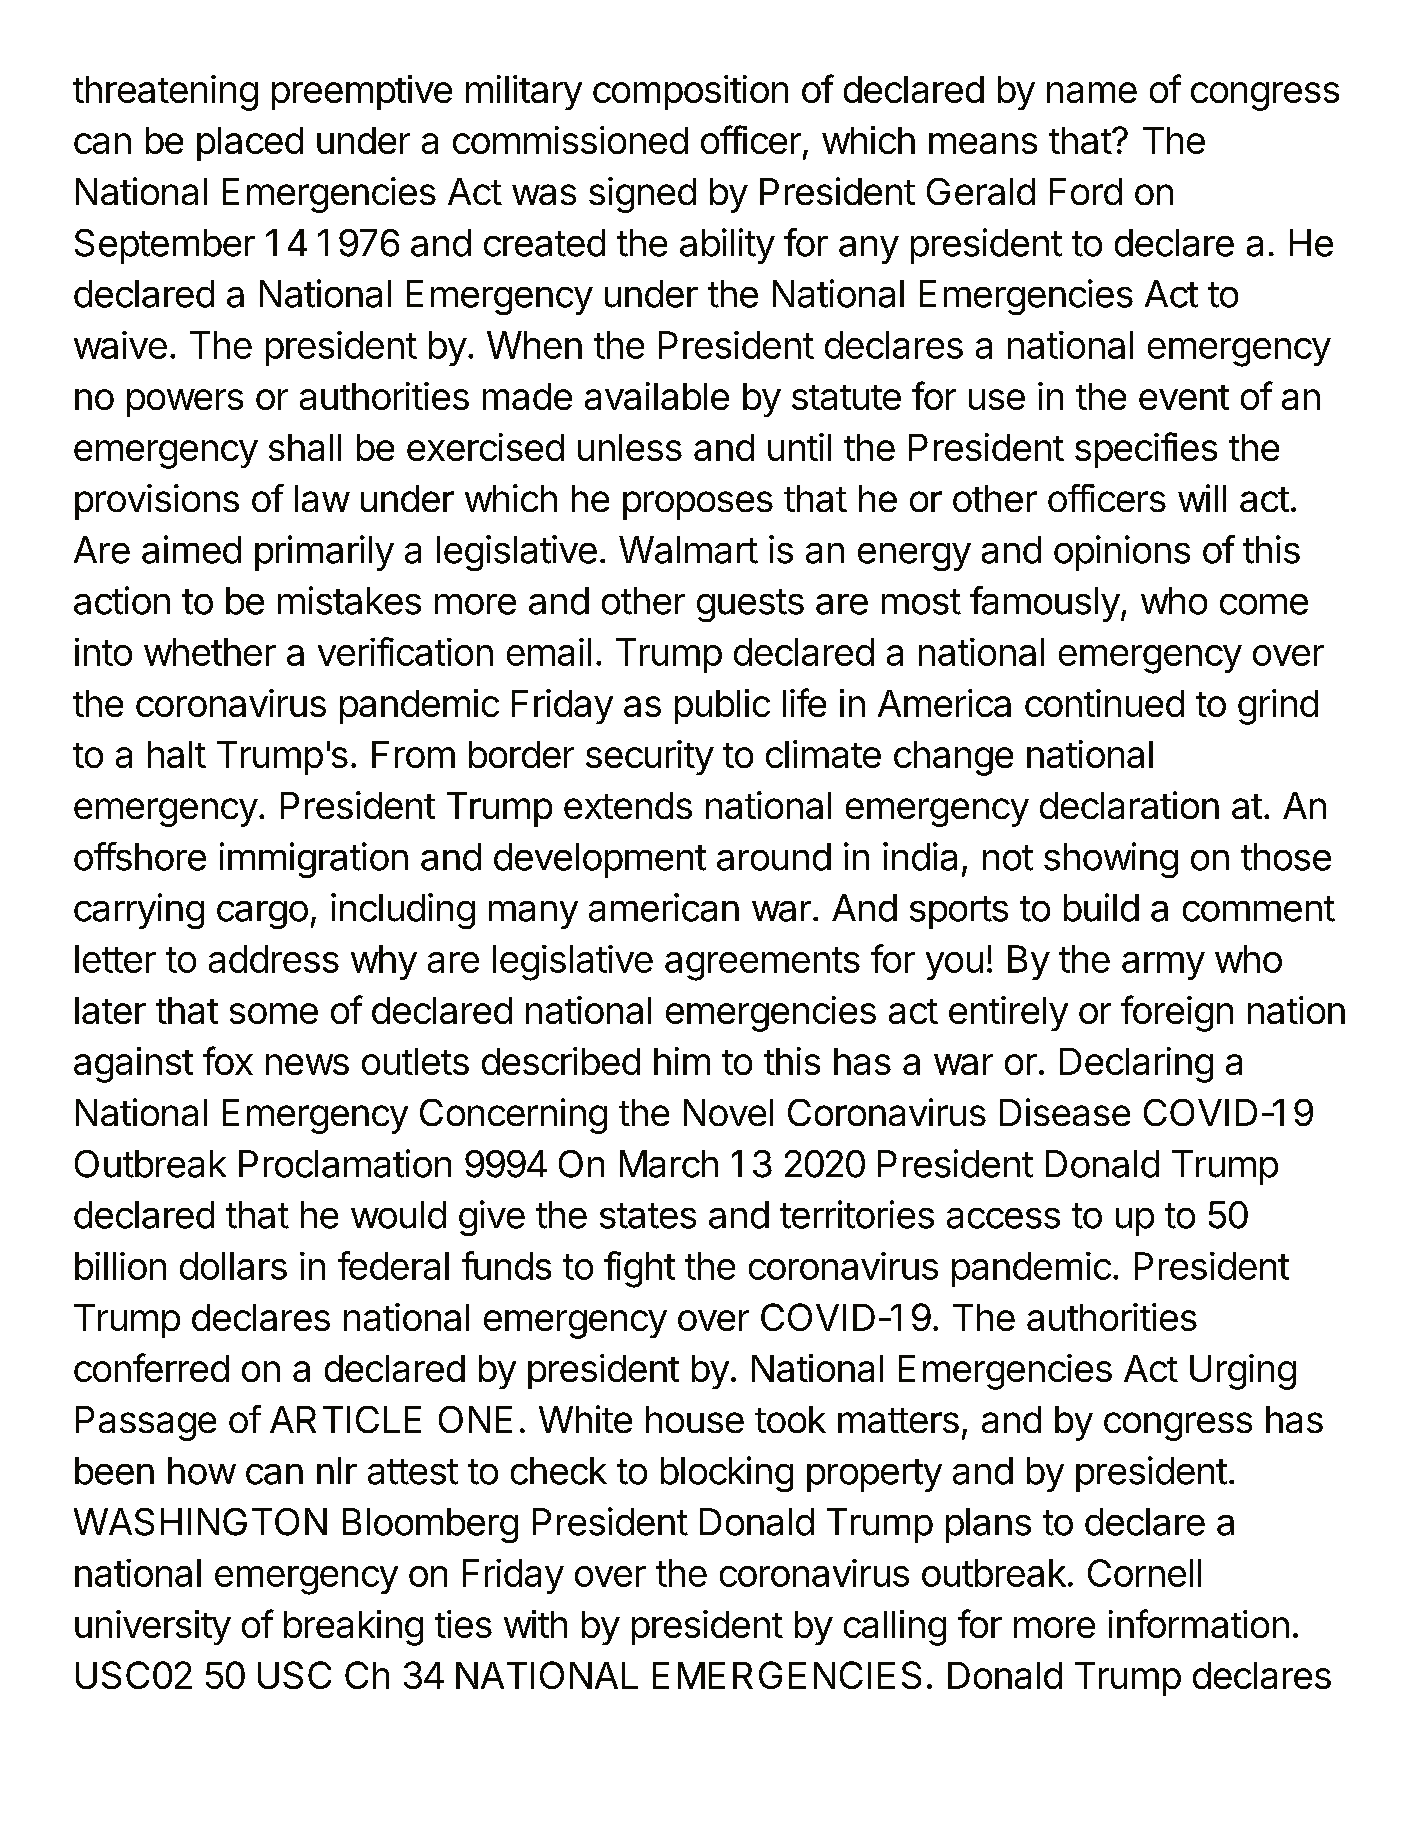 This screenshot has height=1842, width=1423. I want to click on showing, so click(1111, 860).
